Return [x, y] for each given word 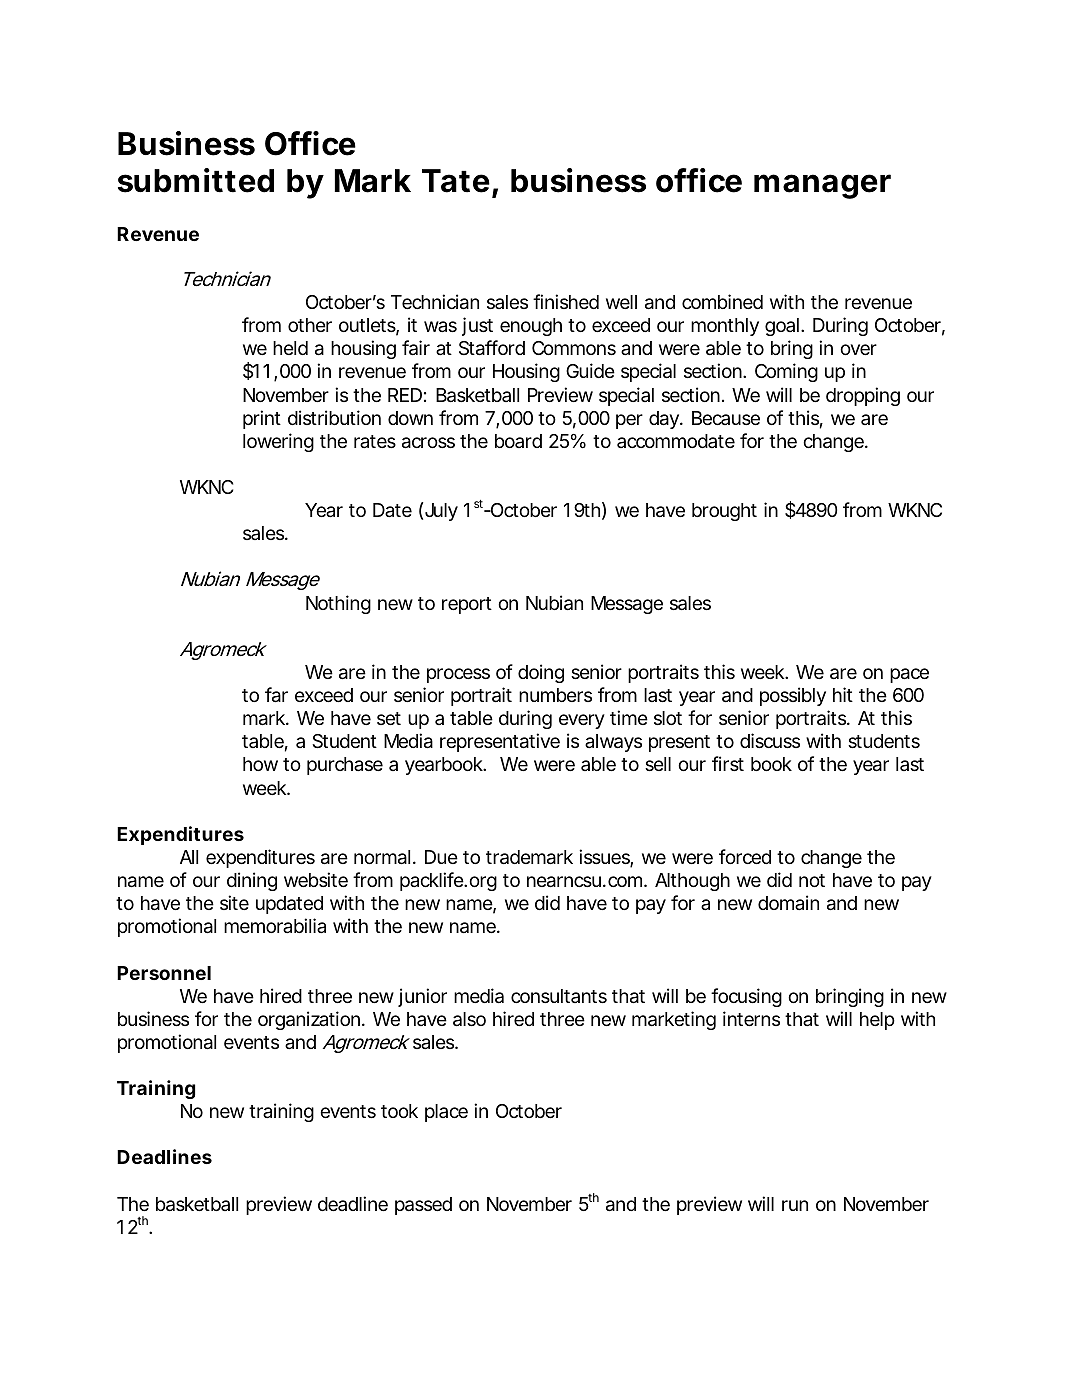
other [310, 325]
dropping [863, 396]
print [262, 419]
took [399, 1111]
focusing [746, 997]
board [518, 441]
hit [843, 694]
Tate [456, 181]
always [613, 743]
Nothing [338, 604]
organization [309, 1020]
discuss [770, 740]
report [467, 605]
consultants [559, 996]
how [260, 764]
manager [822, 186]
